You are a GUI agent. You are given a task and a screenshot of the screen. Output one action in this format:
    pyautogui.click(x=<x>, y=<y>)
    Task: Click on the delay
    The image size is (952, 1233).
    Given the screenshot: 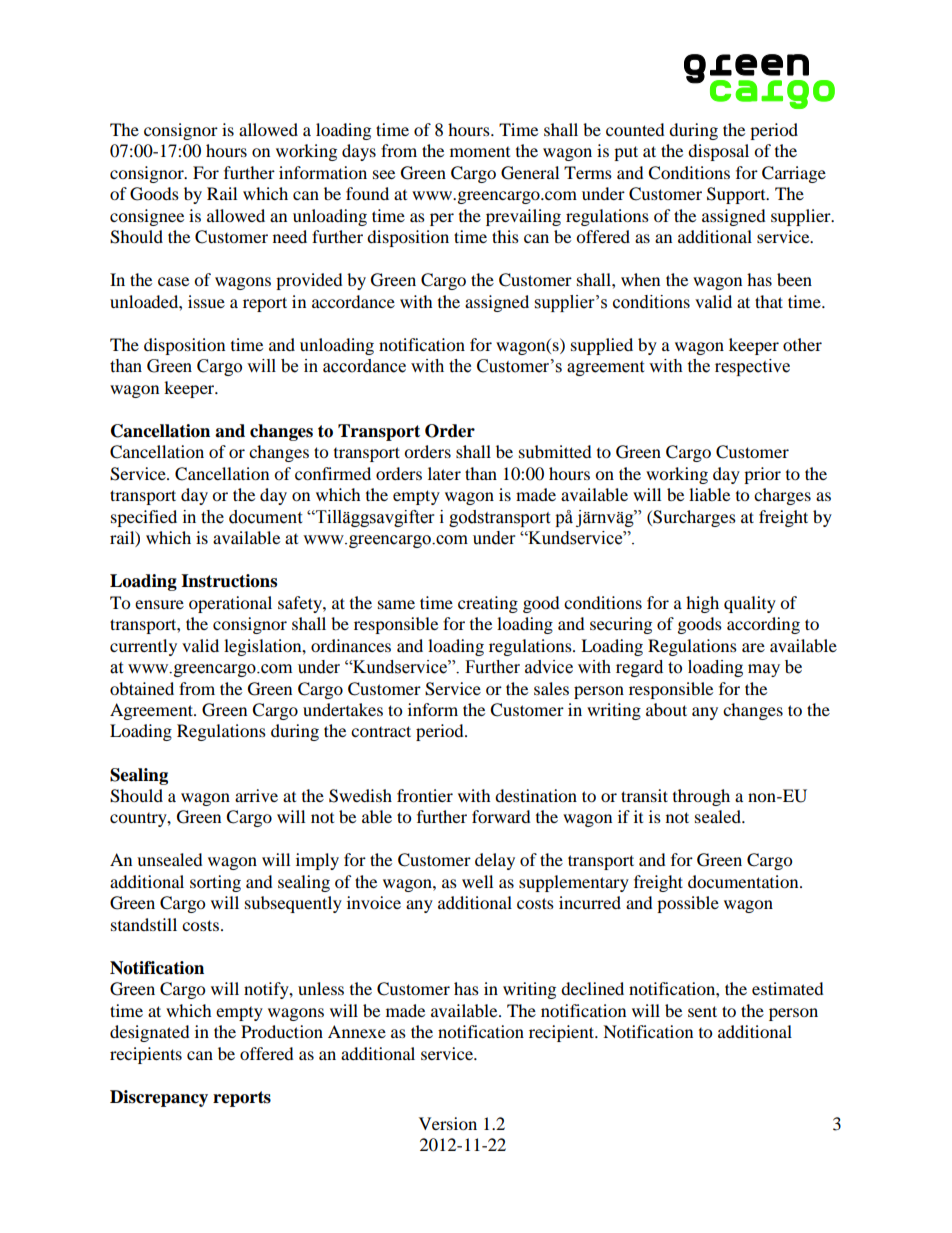 What is the action you would take?
    pyautogui.click(x=495, y=861)
